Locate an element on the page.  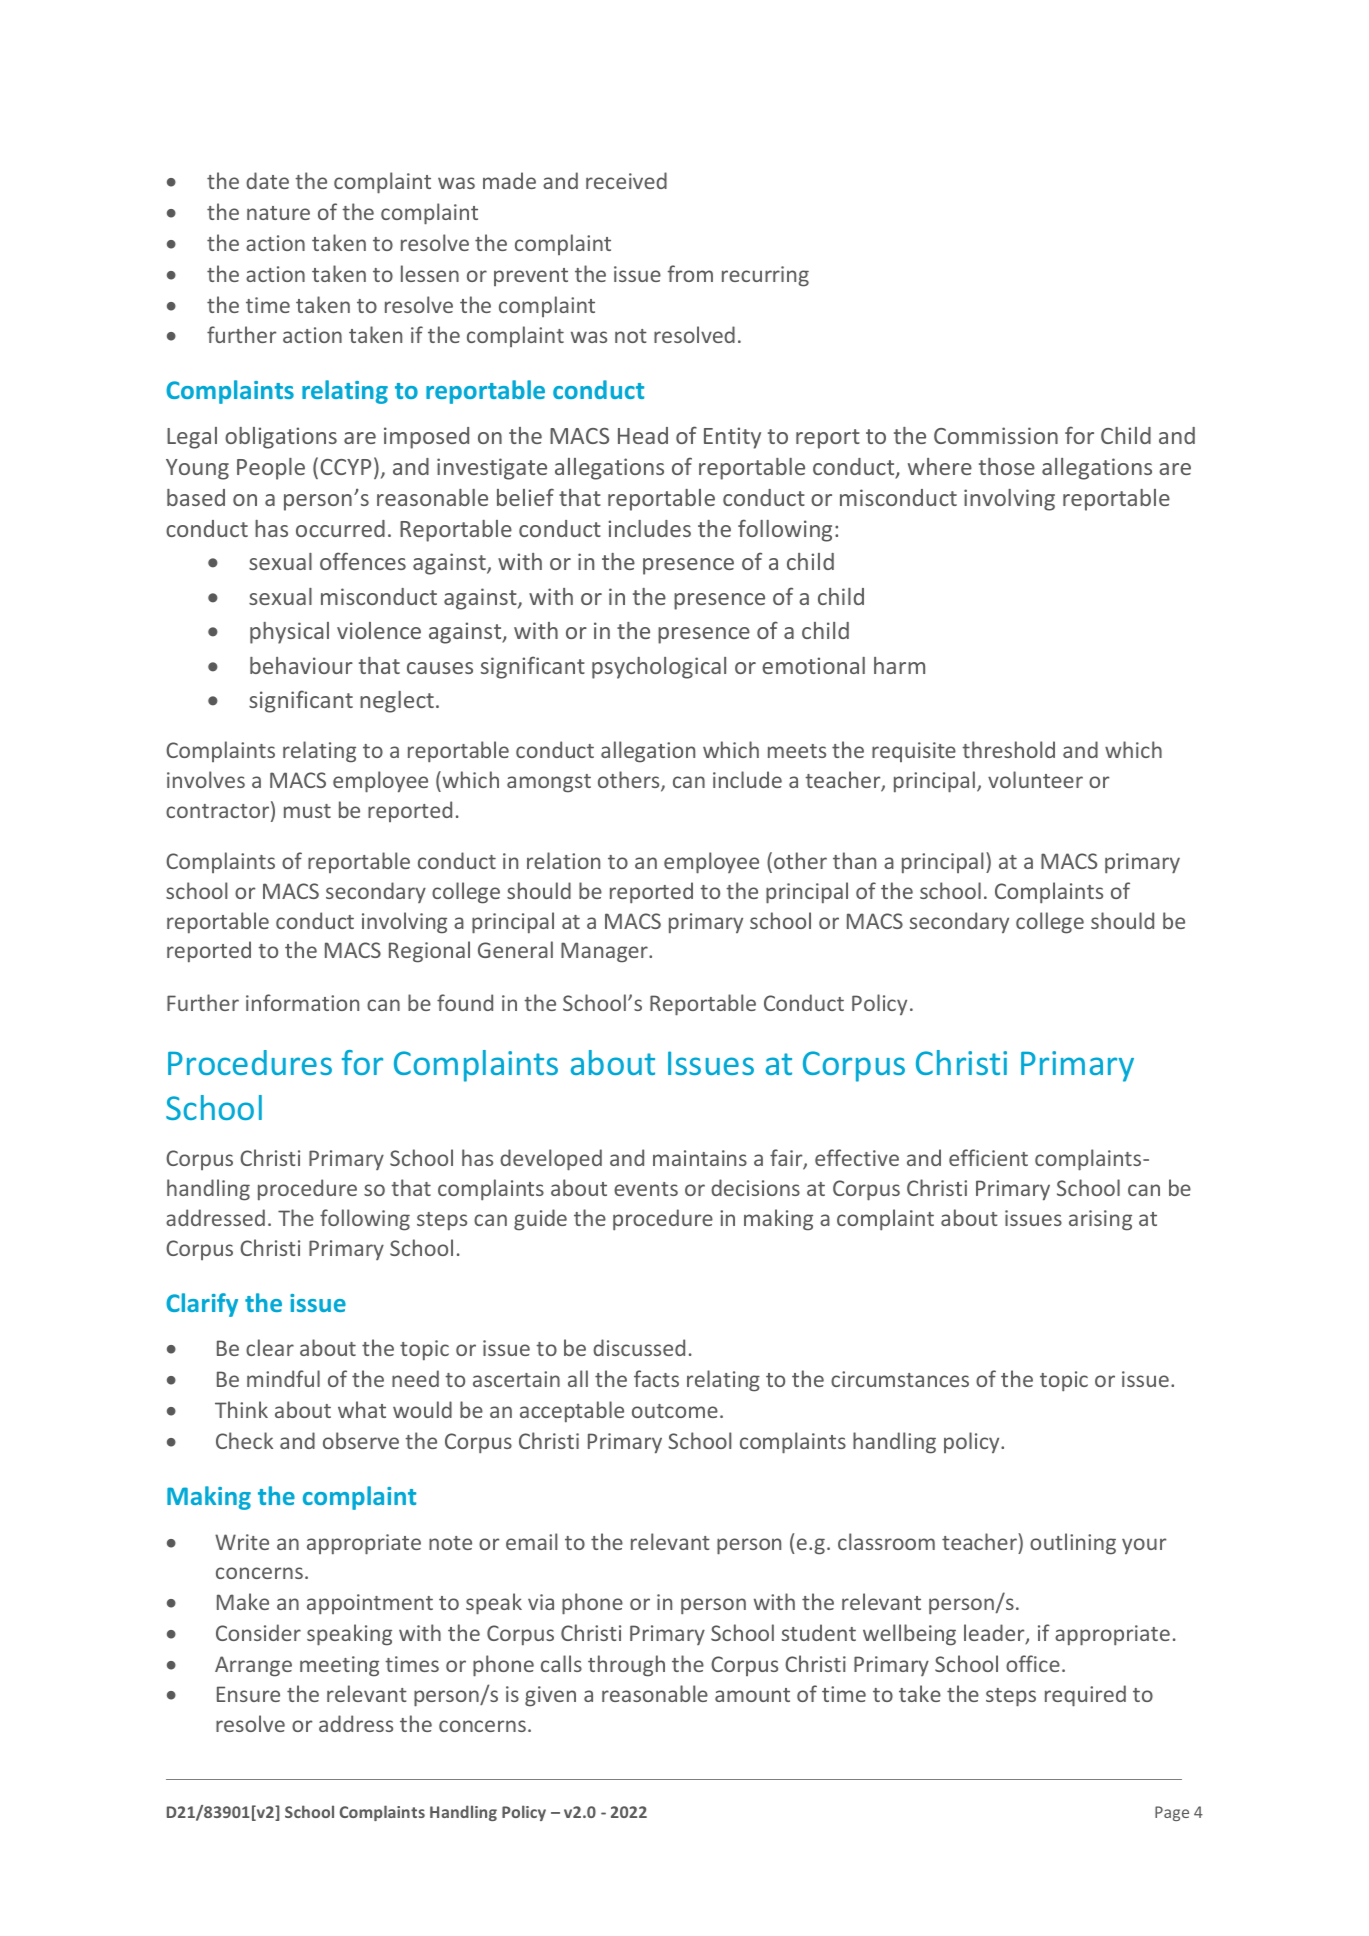
Manager is located at coordinates (605, 952).
